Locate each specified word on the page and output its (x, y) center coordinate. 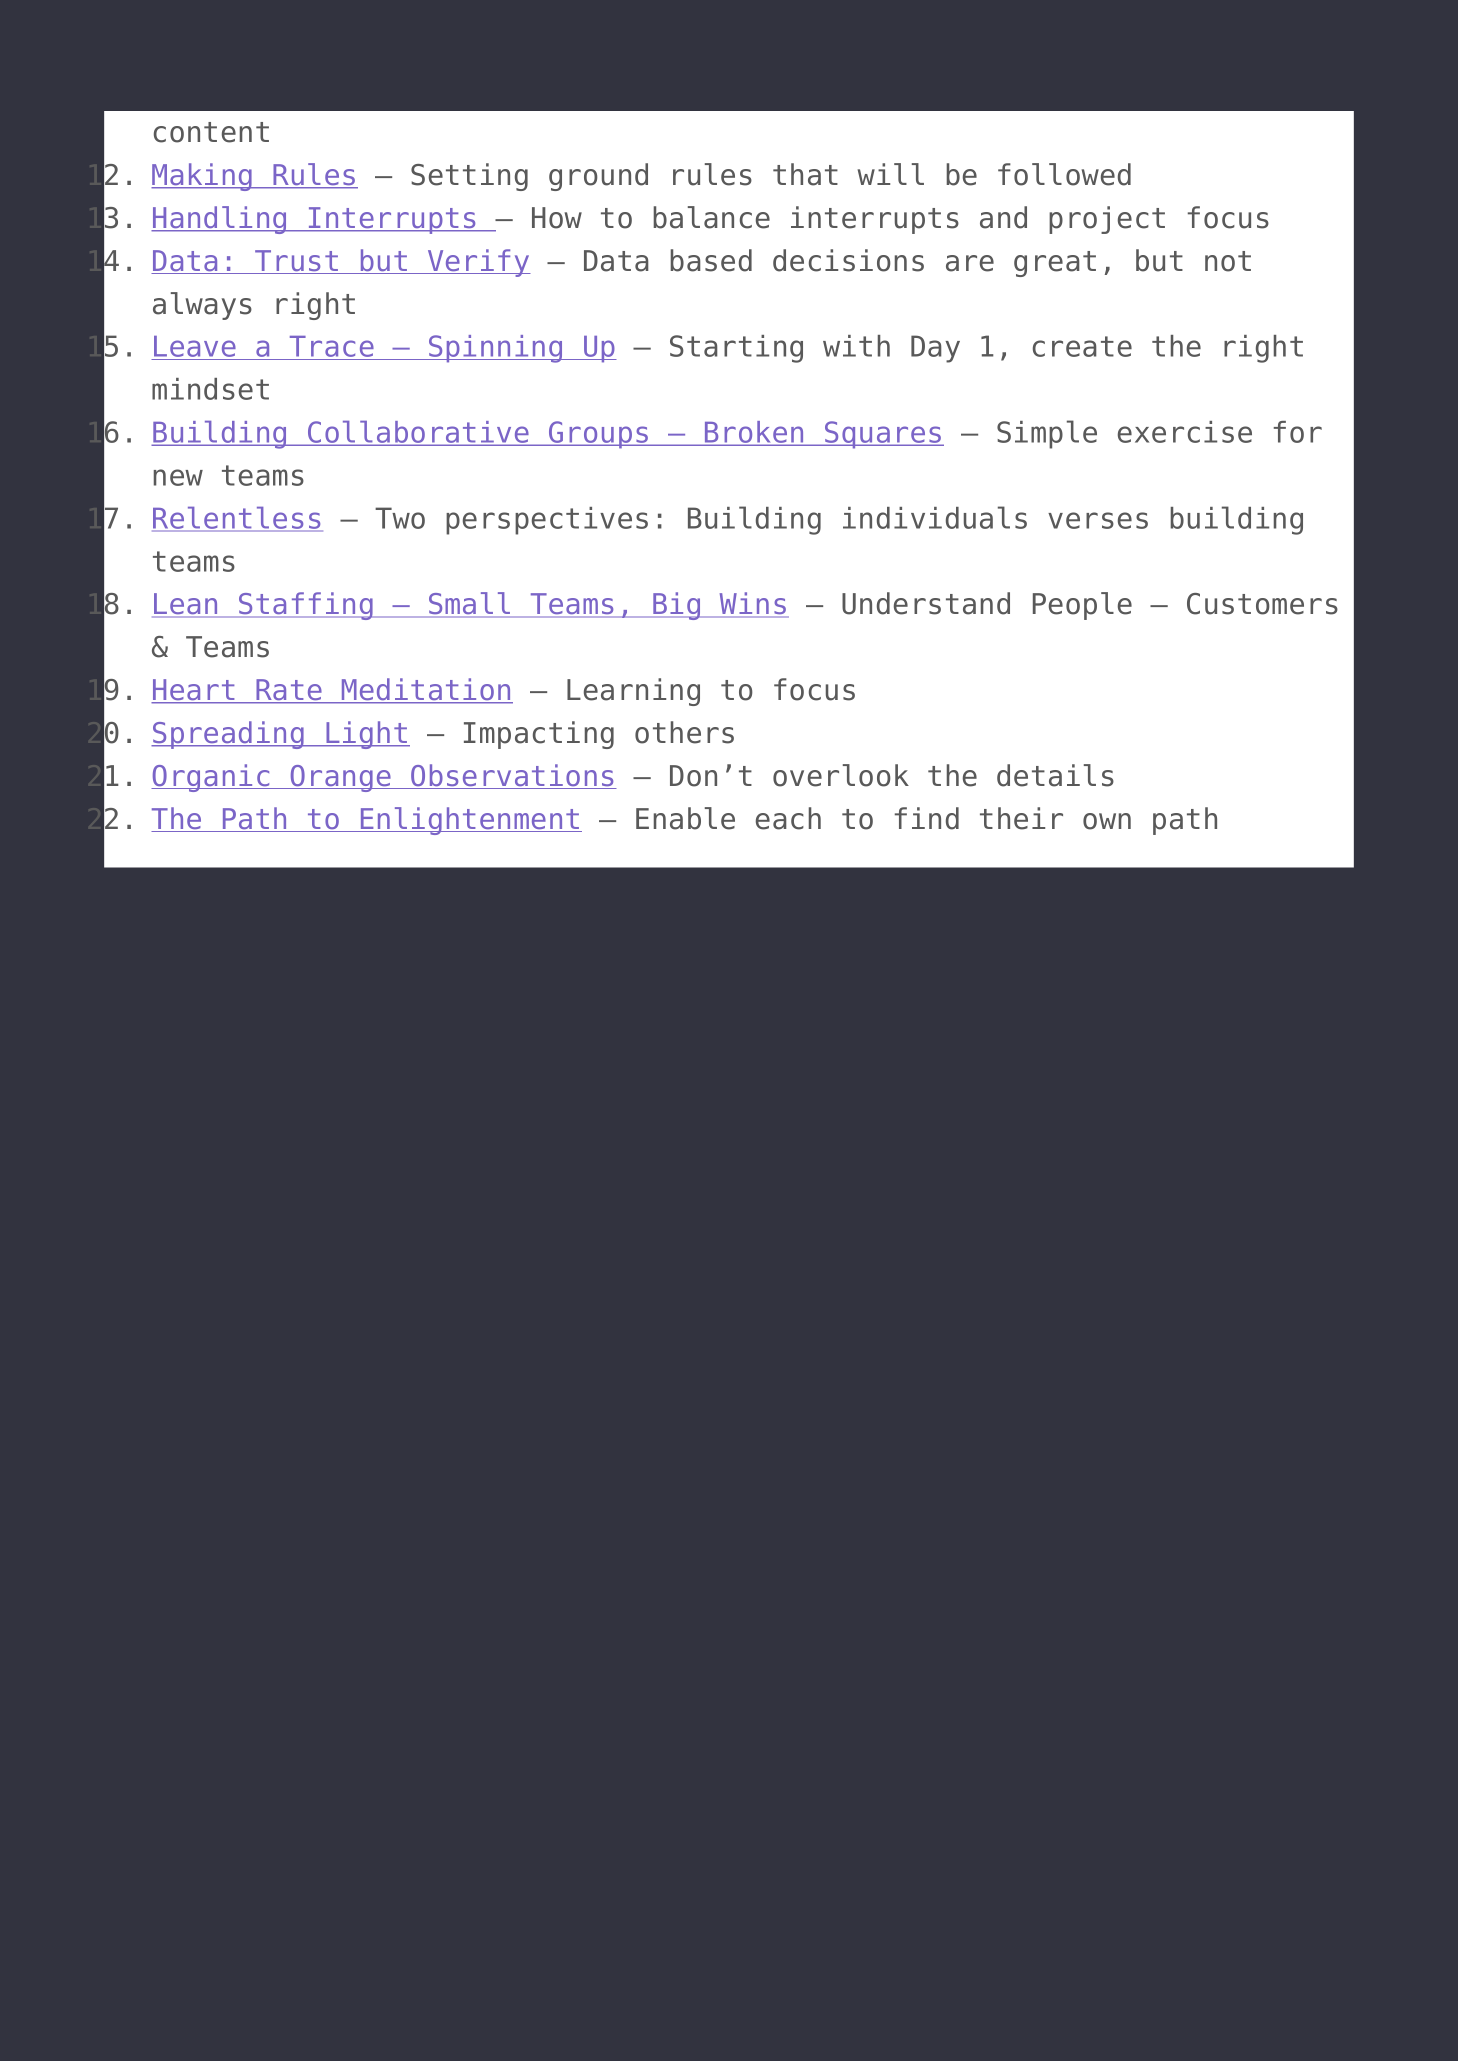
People (1082, 606)
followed (1064, 174)
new (178, 477)
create (1082, 346)
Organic (211, 778)
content (211, 132)
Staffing (306, 606)
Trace (331, 348)
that (805, 174)
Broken (754, 433)
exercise (1185, 432)
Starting (736, 349)
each (788, 818)
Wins (753, 604)
